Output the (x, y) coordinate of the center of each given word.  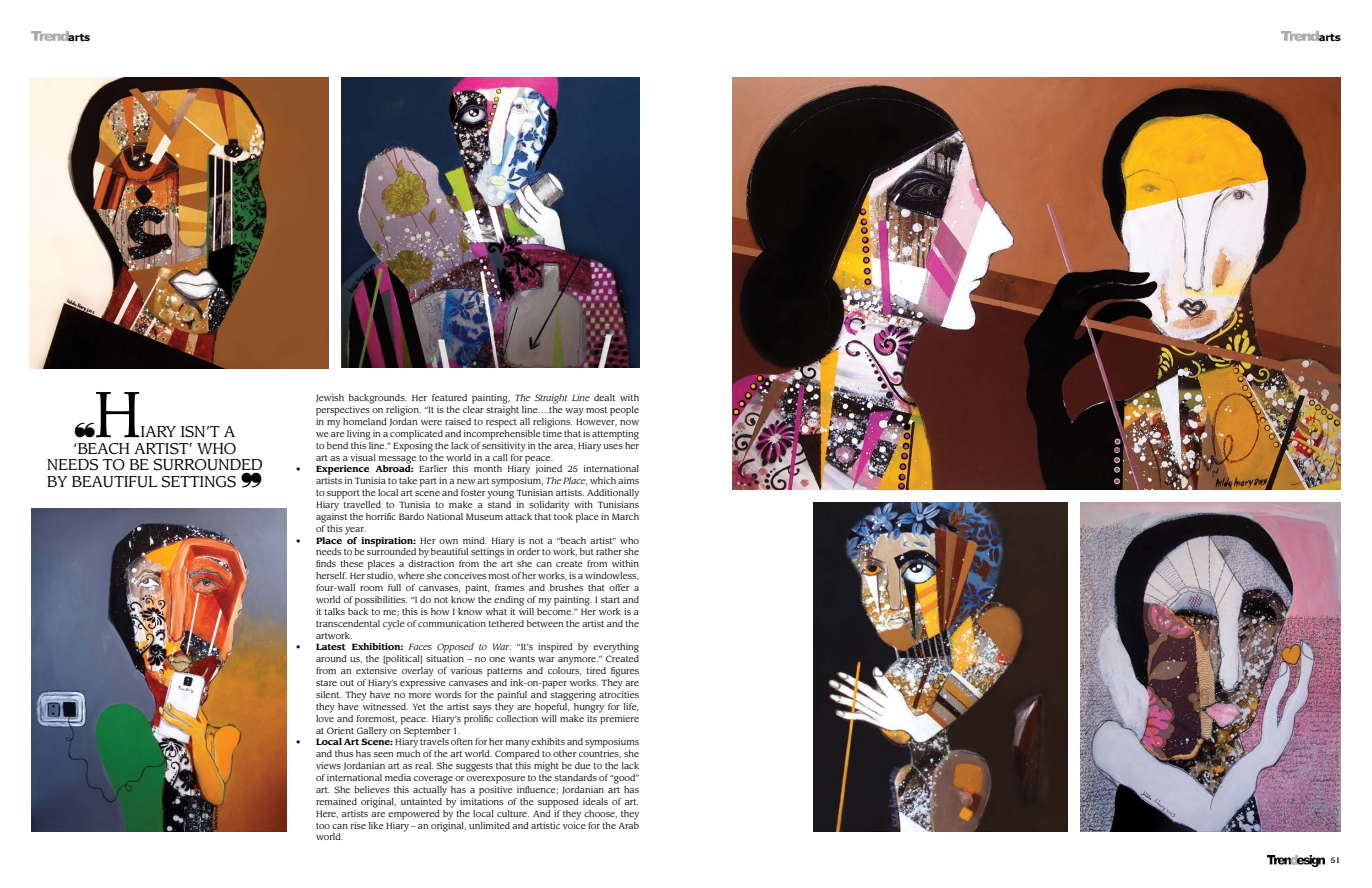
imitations (481, 800)
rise (358, 825)
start (610, 600)
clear (473, 409)
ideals (595, 801)
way (574, 412)
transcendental (348, 623)
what (496, 611)
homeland (365, 421)
